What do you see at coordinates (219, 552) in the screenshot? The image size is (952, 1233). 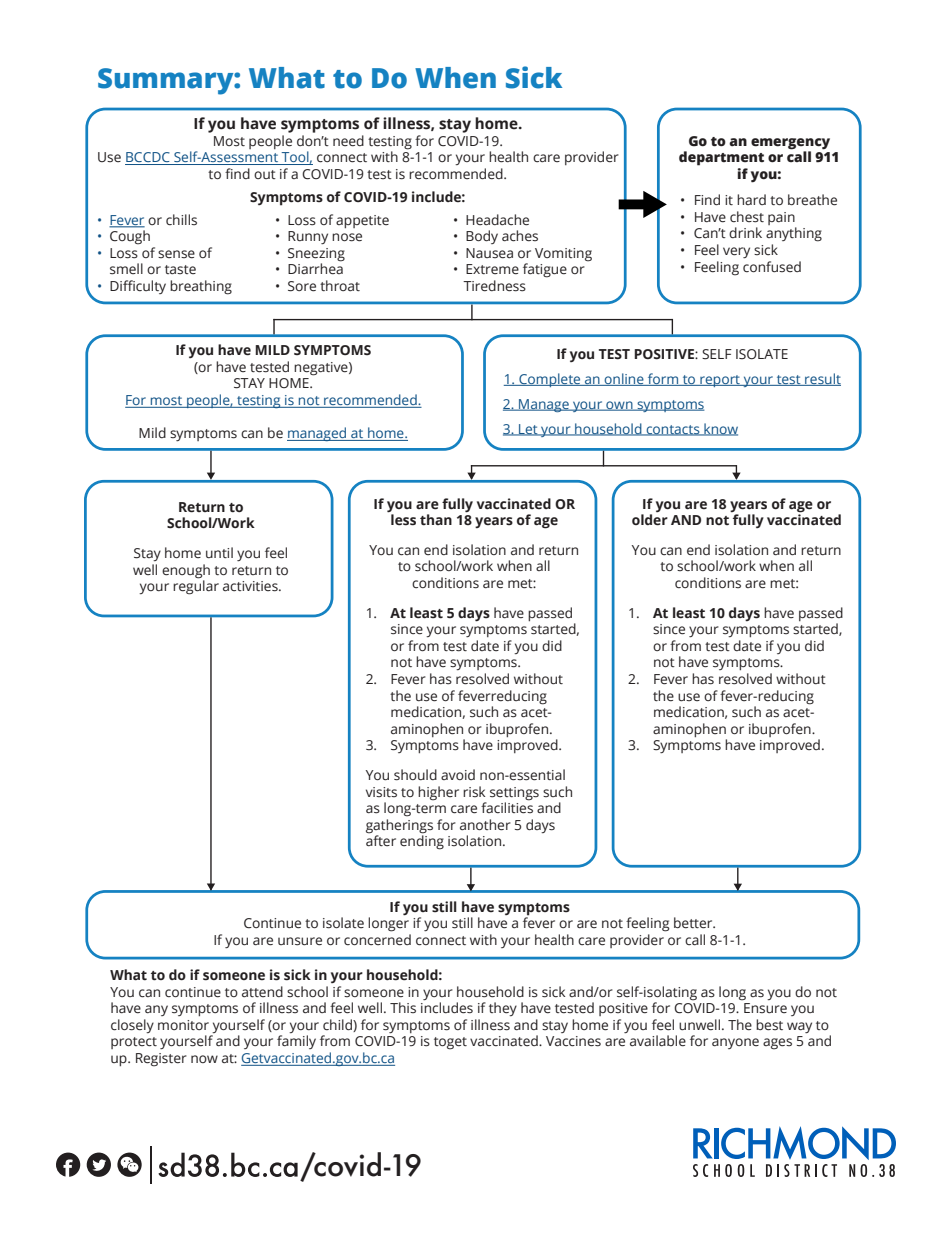 I see `until` at bounding box center [219, 552].
